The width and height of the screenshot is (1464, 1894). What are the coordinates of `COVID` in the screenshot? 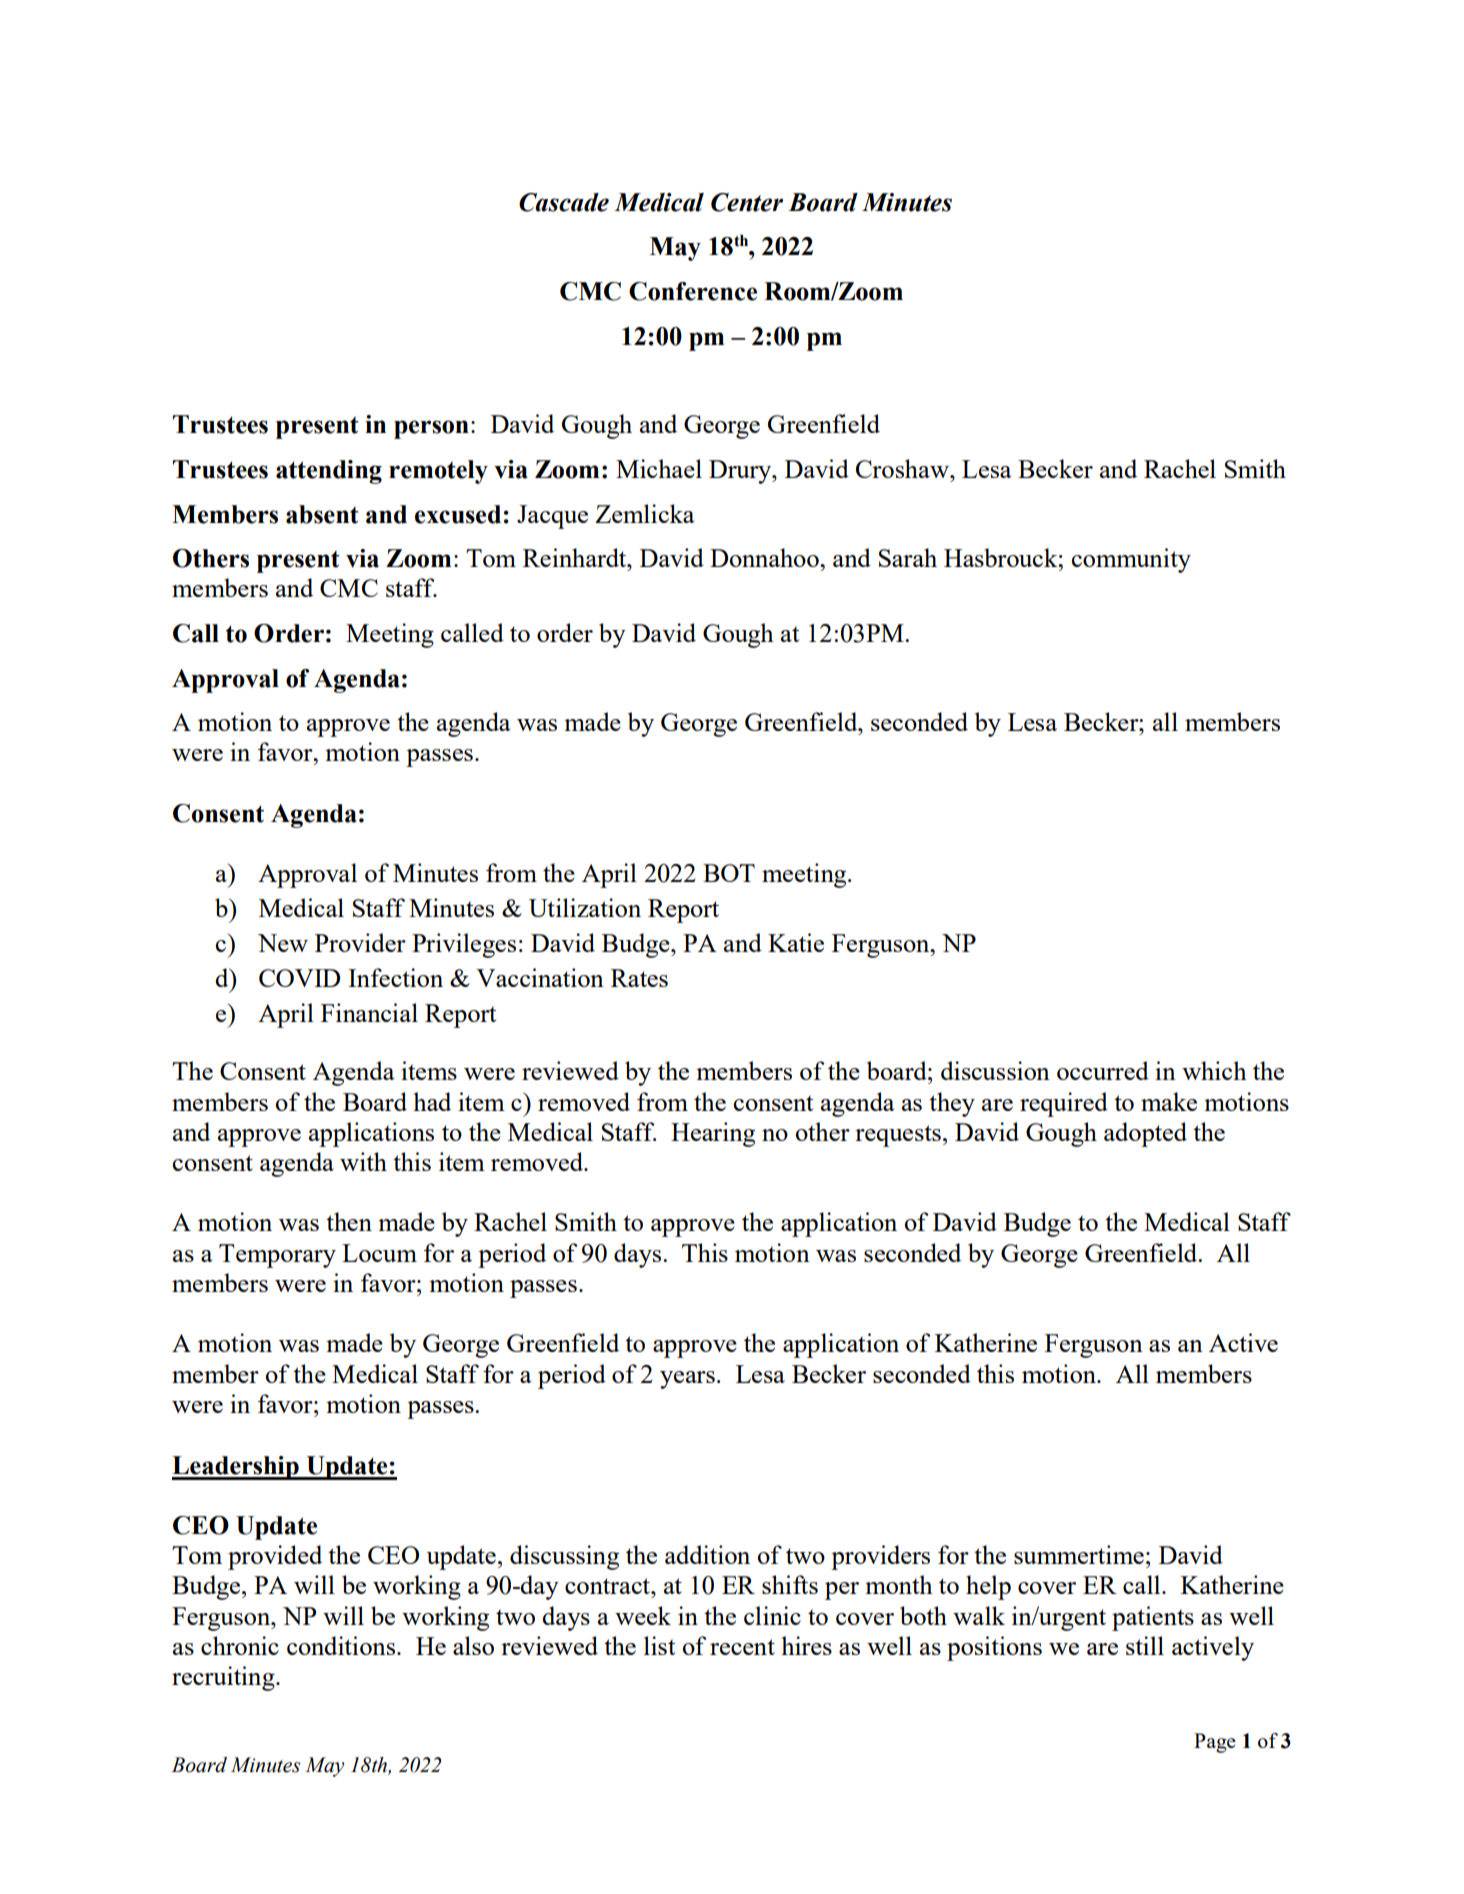 It's located at (299, 978).
